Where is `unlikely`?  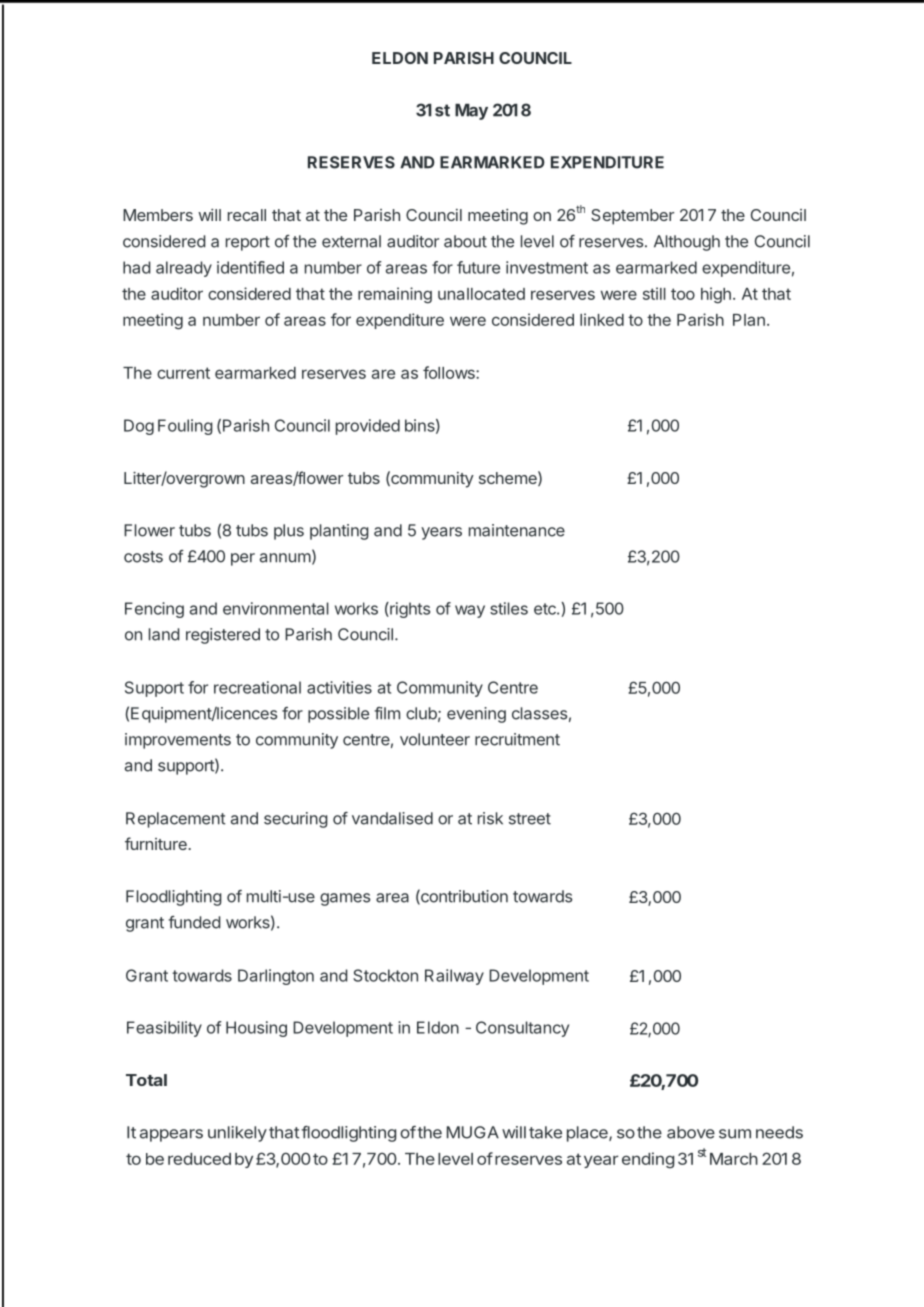 unlikely is located at coordinates (237, 1134).
